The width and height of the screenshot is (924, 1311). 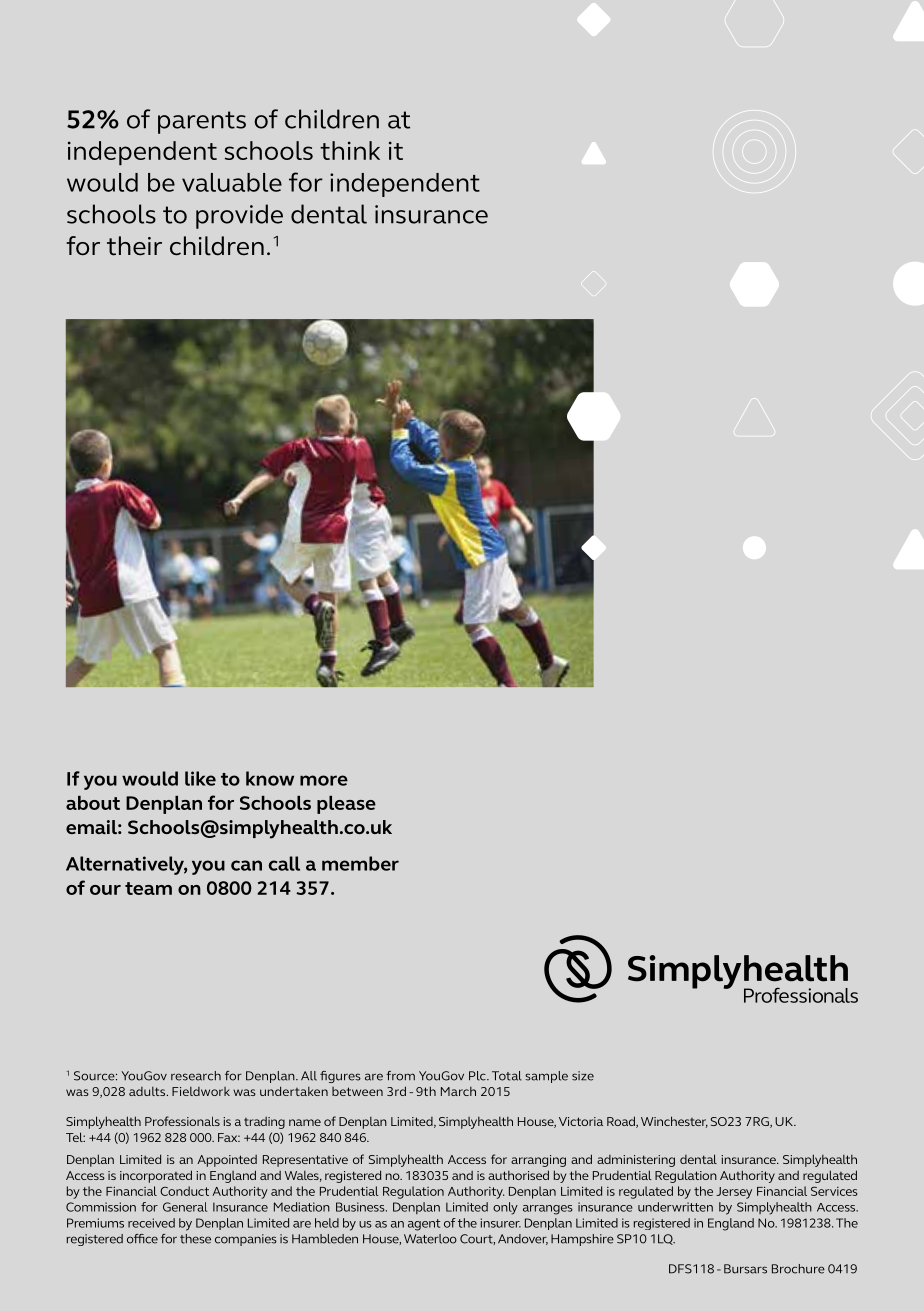 I want to click on their, so click(x=134, y=246).
